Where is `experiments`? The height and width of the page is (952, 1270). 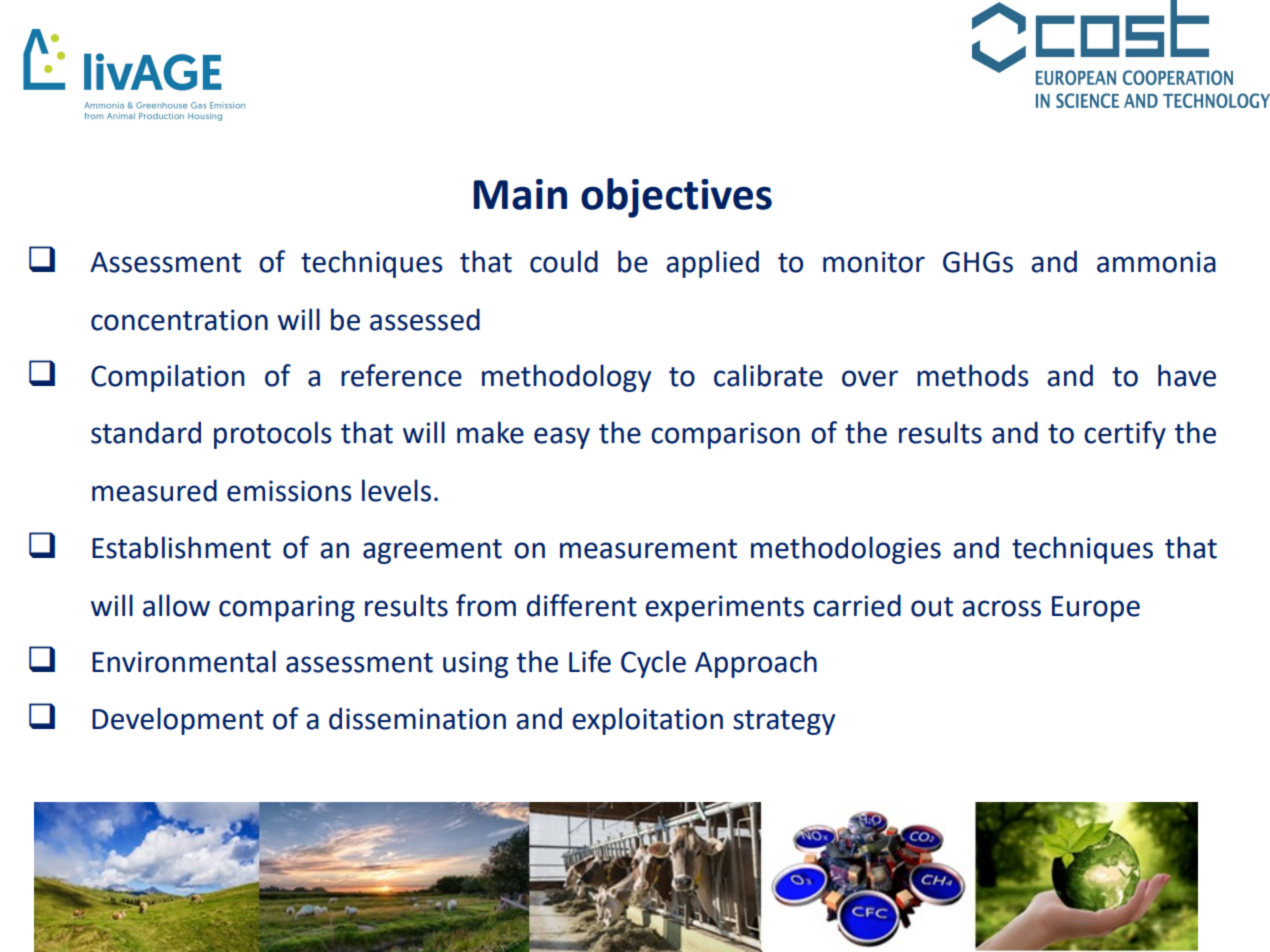
experiments is located at coordinates (724, 608).
